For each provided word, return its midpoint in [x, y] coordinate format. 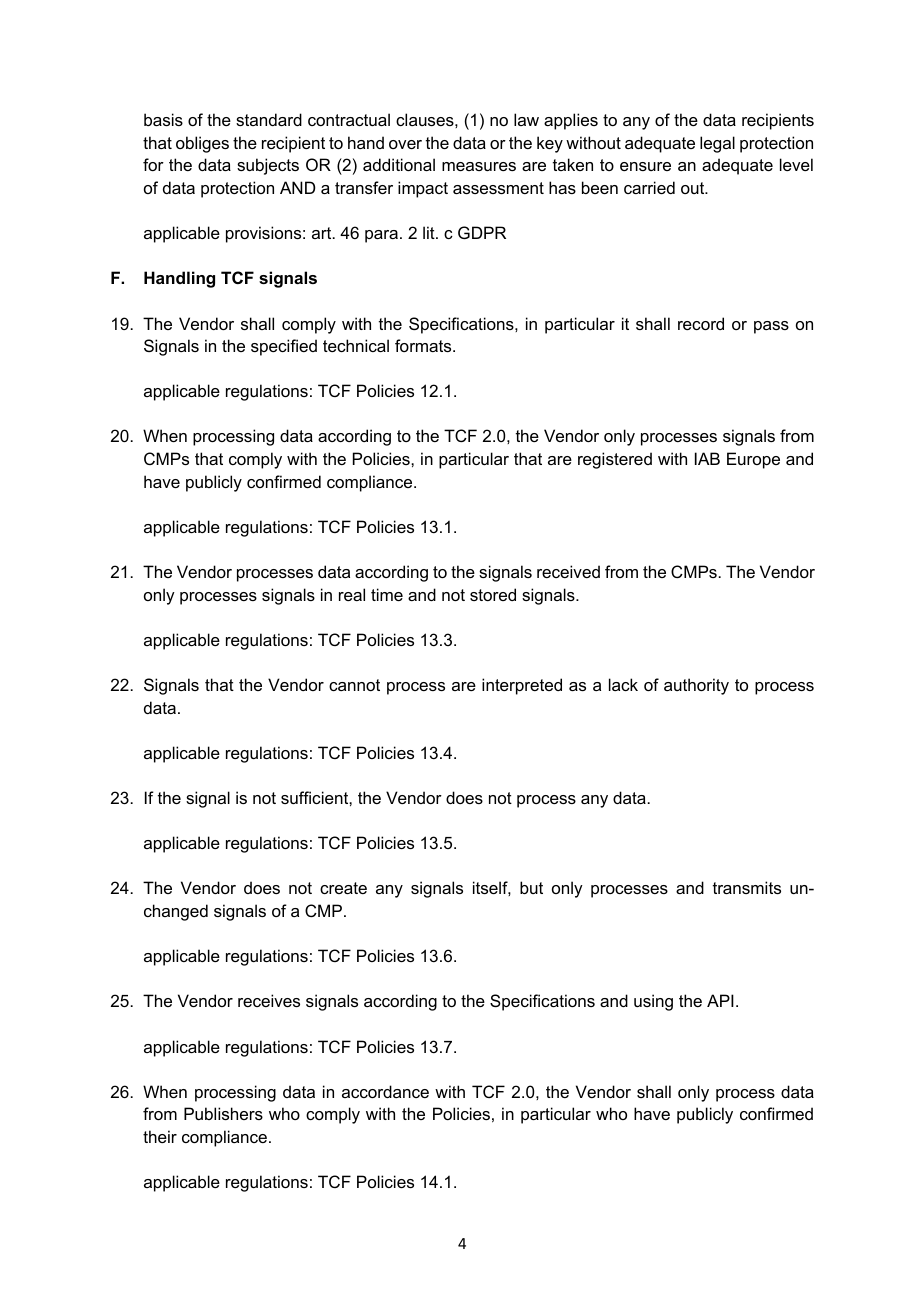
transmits [747, 887]
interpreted [522, 686]
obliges [202, 144]
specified [284, 347]
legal [717, 144]
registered [615, 460]
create [343, 888]
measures [479, 166]
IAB [707, 458]
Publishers [223, 1113]
